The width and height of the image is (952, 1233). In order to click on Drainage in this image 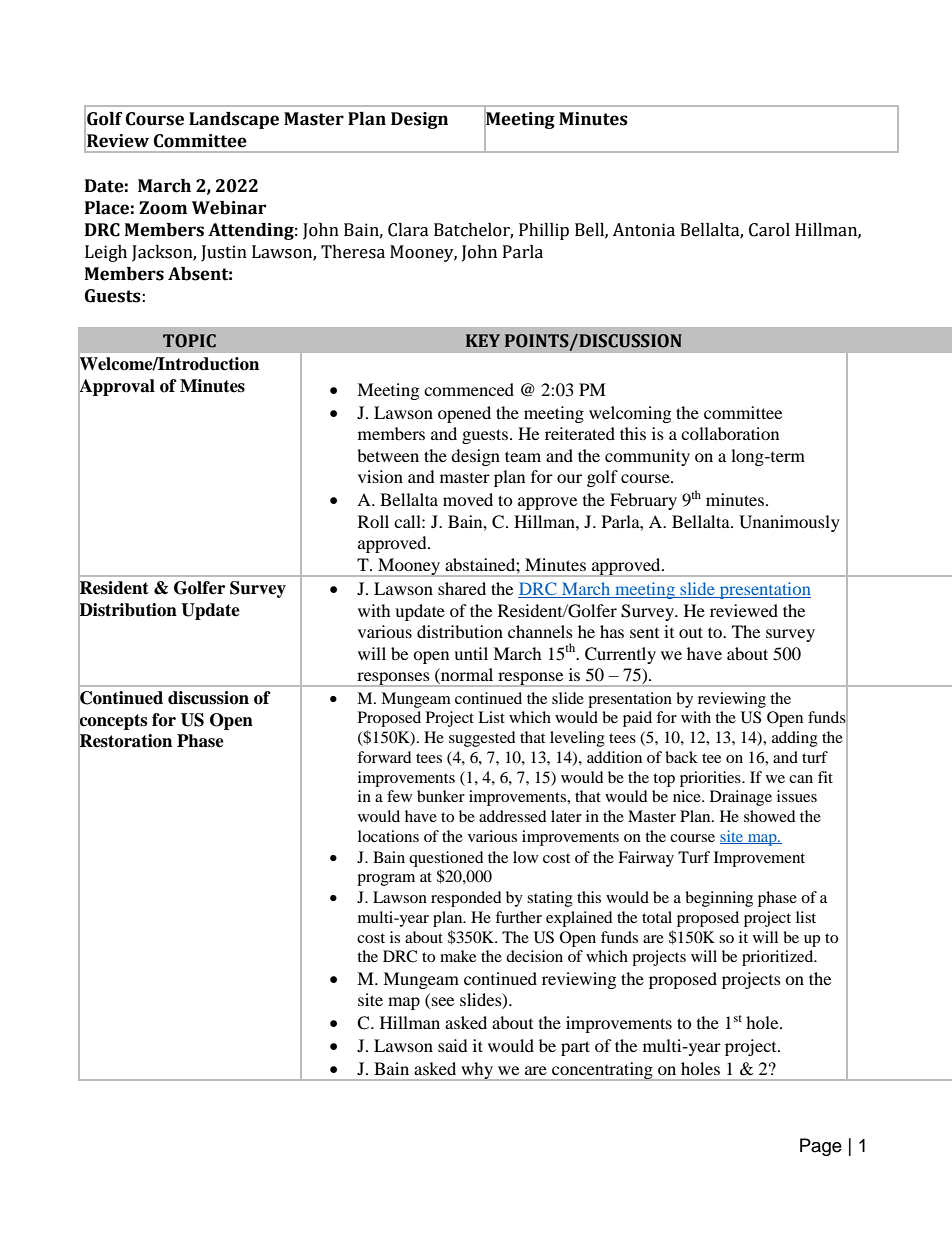, I will do `click(741, 798)`.
